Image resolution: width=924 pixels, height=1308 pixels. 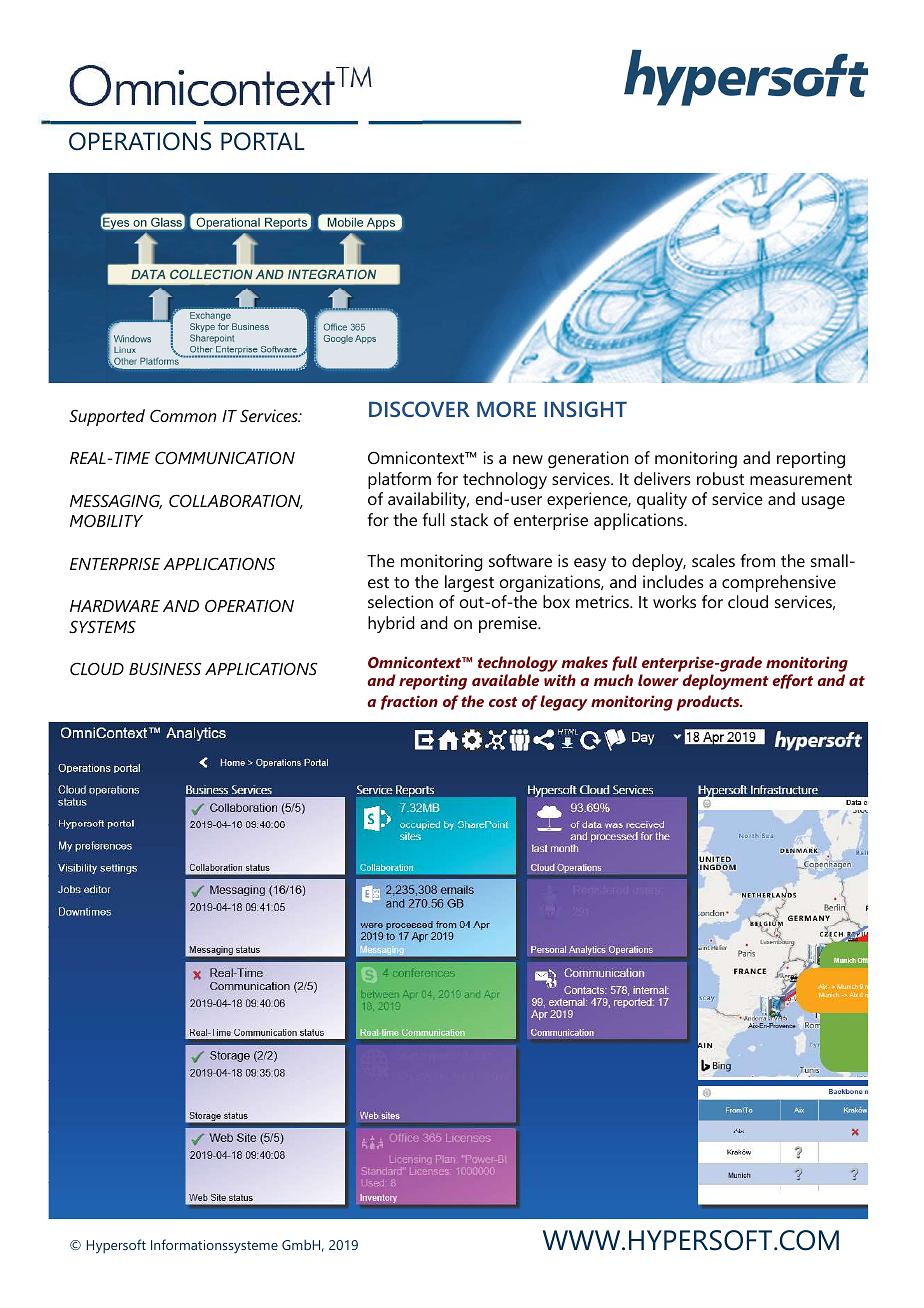 I want to click on BUSINESS, so click(x=165, y=668).
